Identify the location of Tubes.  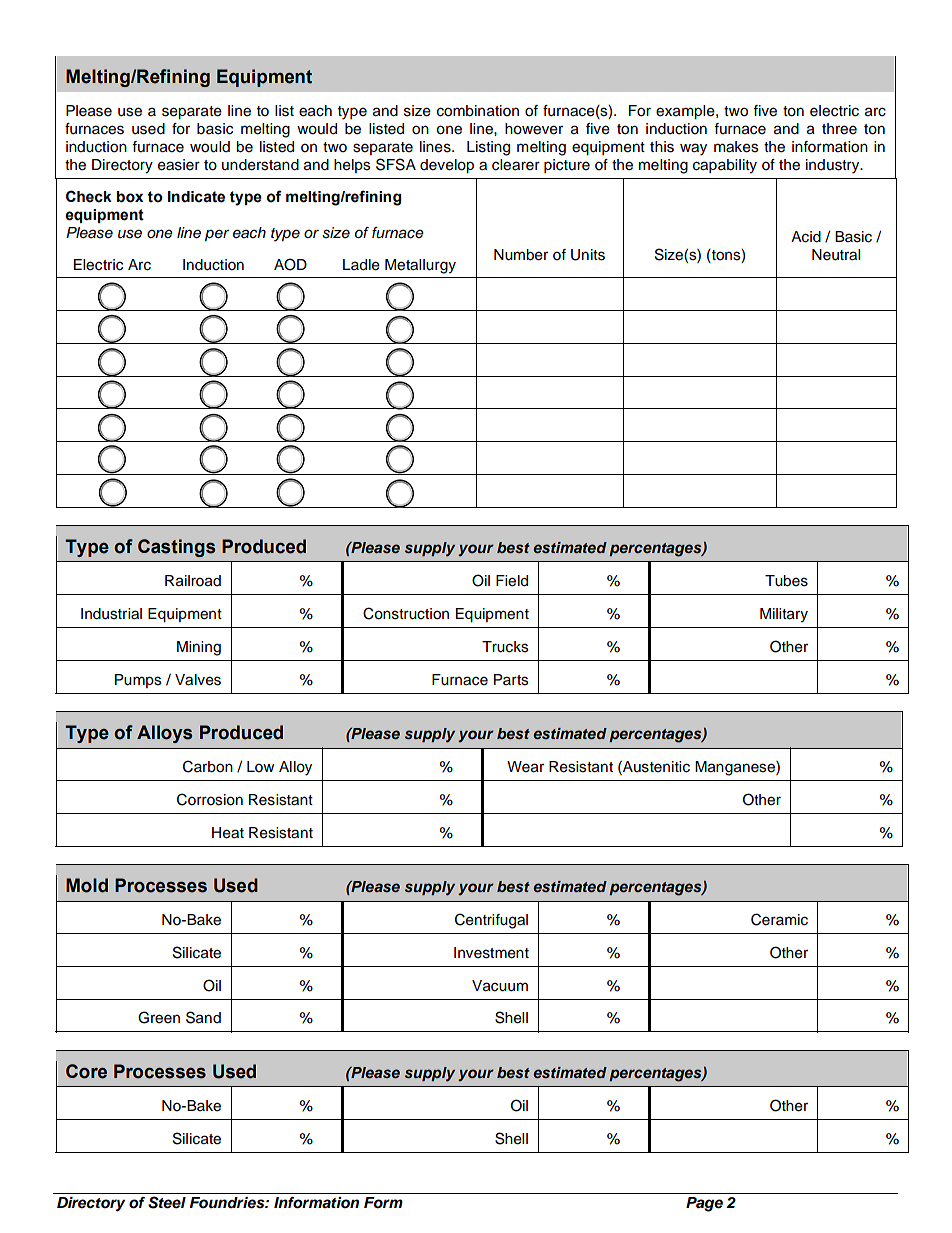
(786, 581).
